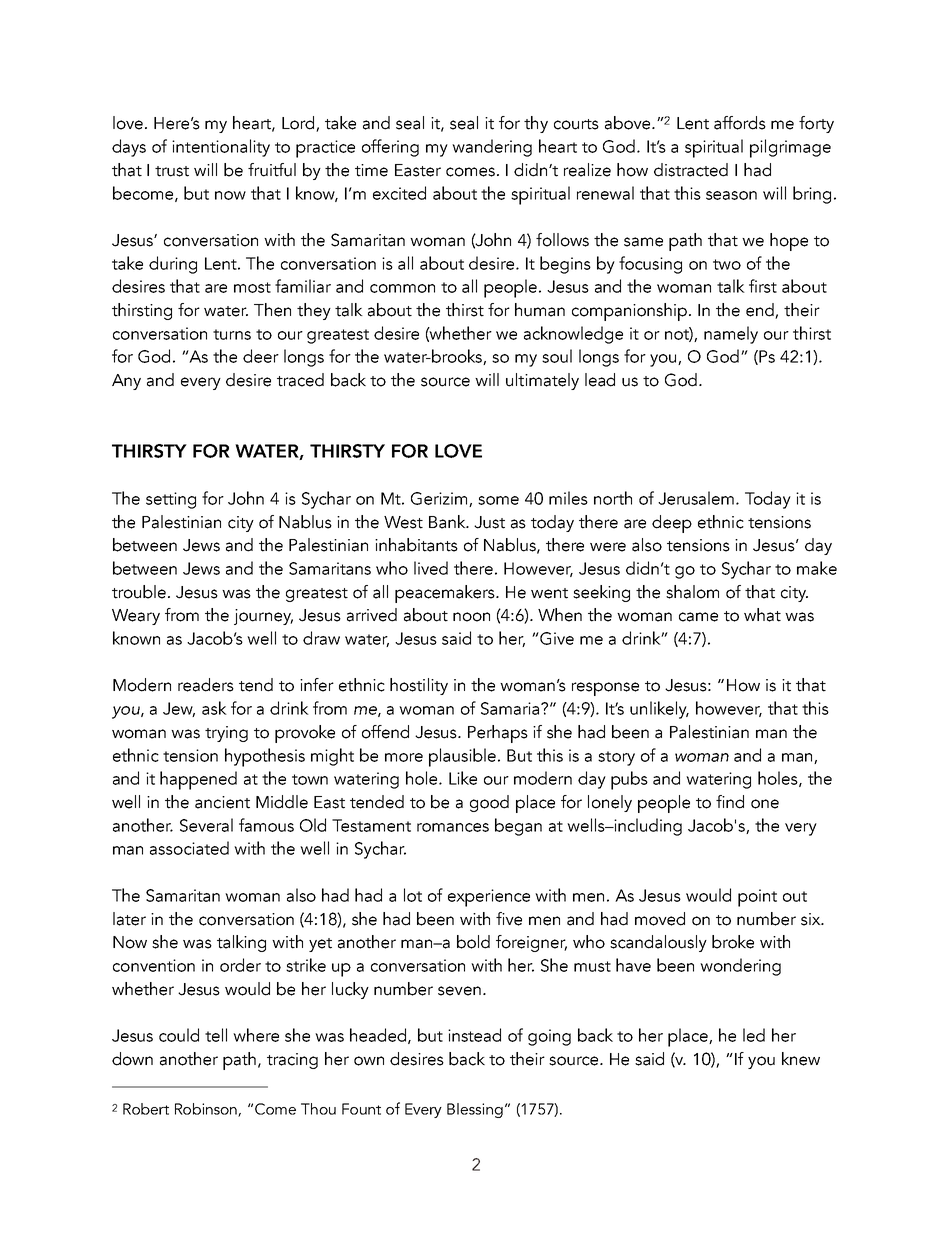 Image resolution: width=952 pixels, height=1233 pixels. I want to click on Robinson, so click(207, 1110).
